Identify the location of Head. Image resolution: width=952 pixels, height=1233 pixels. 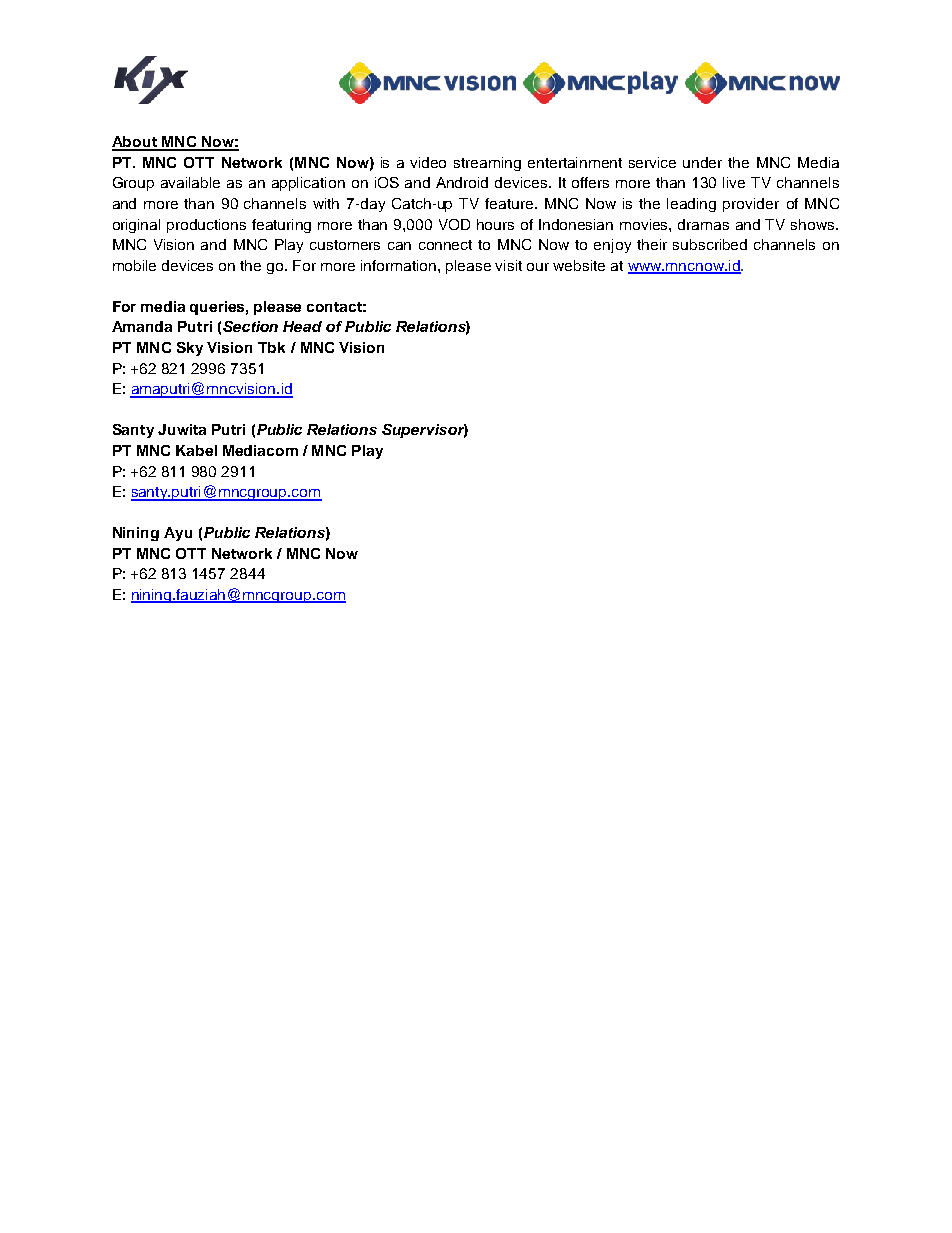
(302, 326).
